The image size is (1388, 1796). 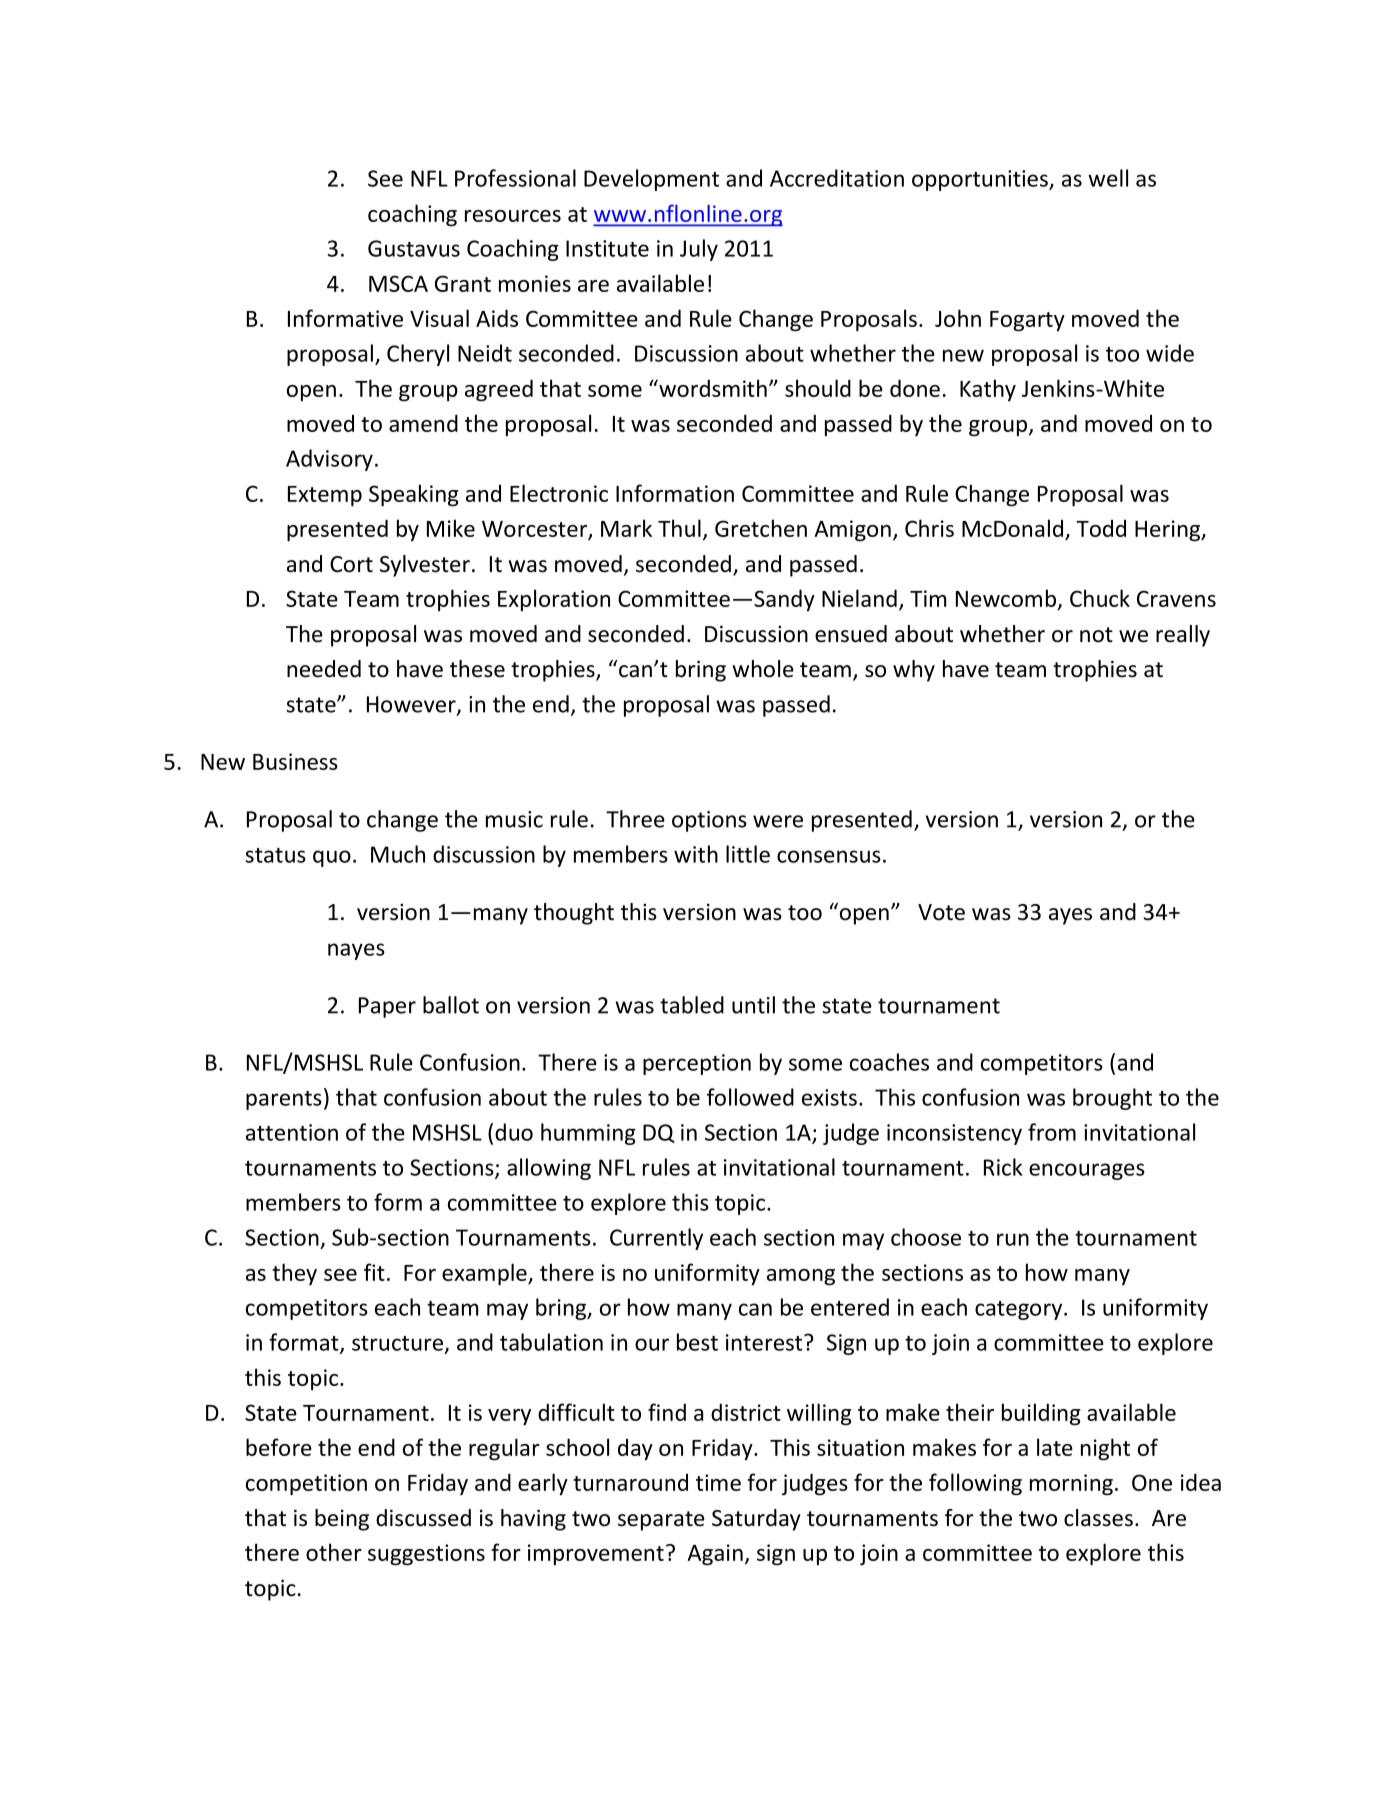 I want to click on Gustavus, so click(x=414, y=248).
